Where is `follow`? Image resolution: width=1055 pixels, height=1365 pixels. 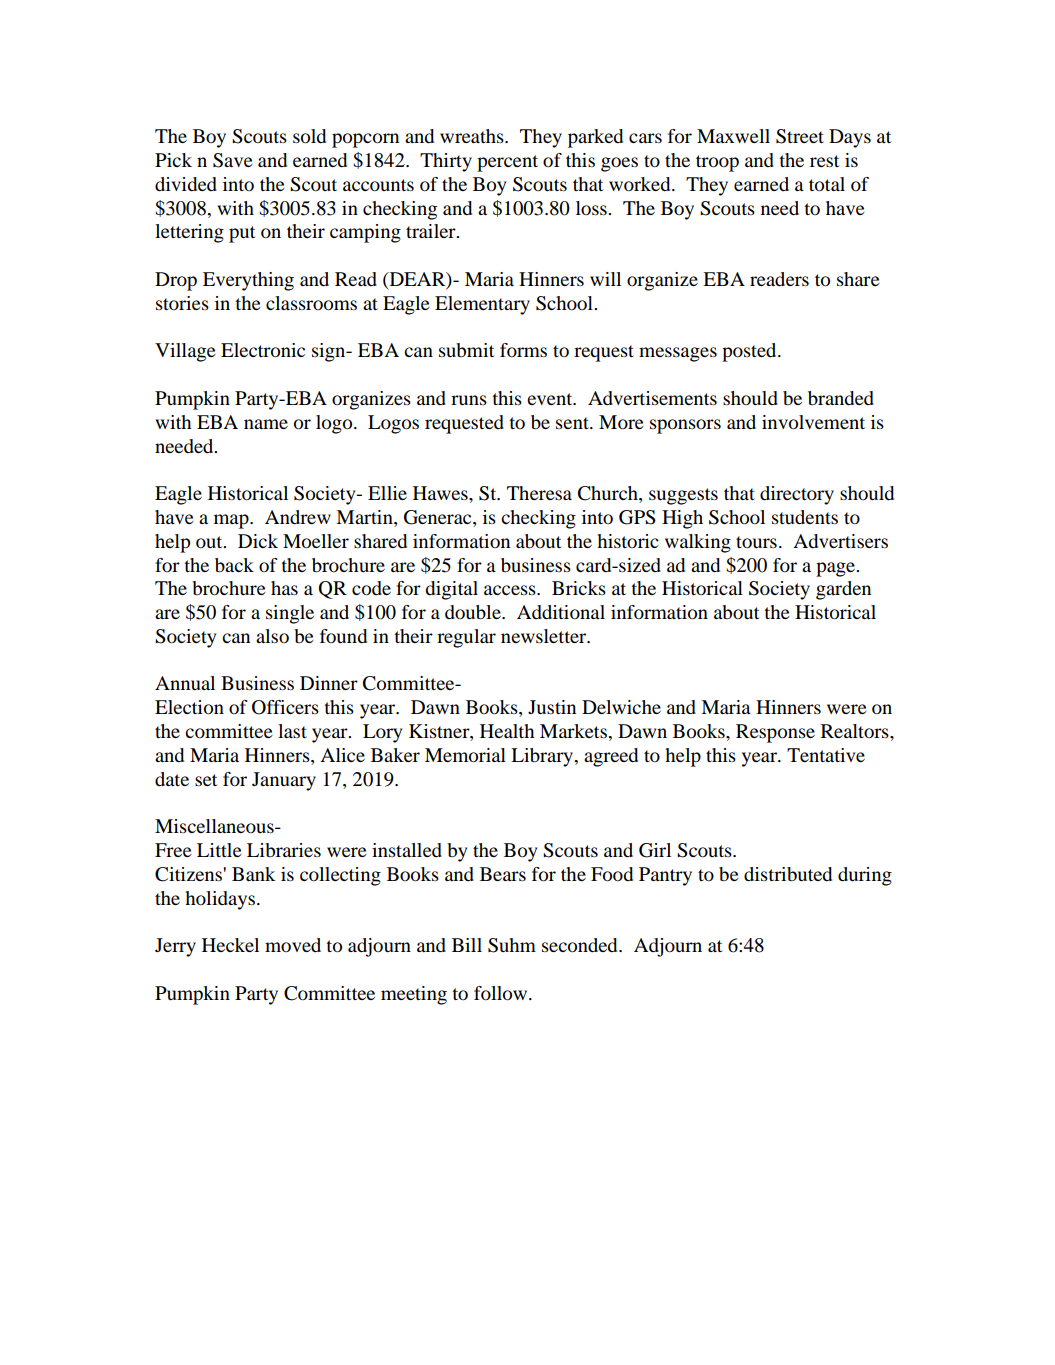 follow is located at coordinates (502, 993).
